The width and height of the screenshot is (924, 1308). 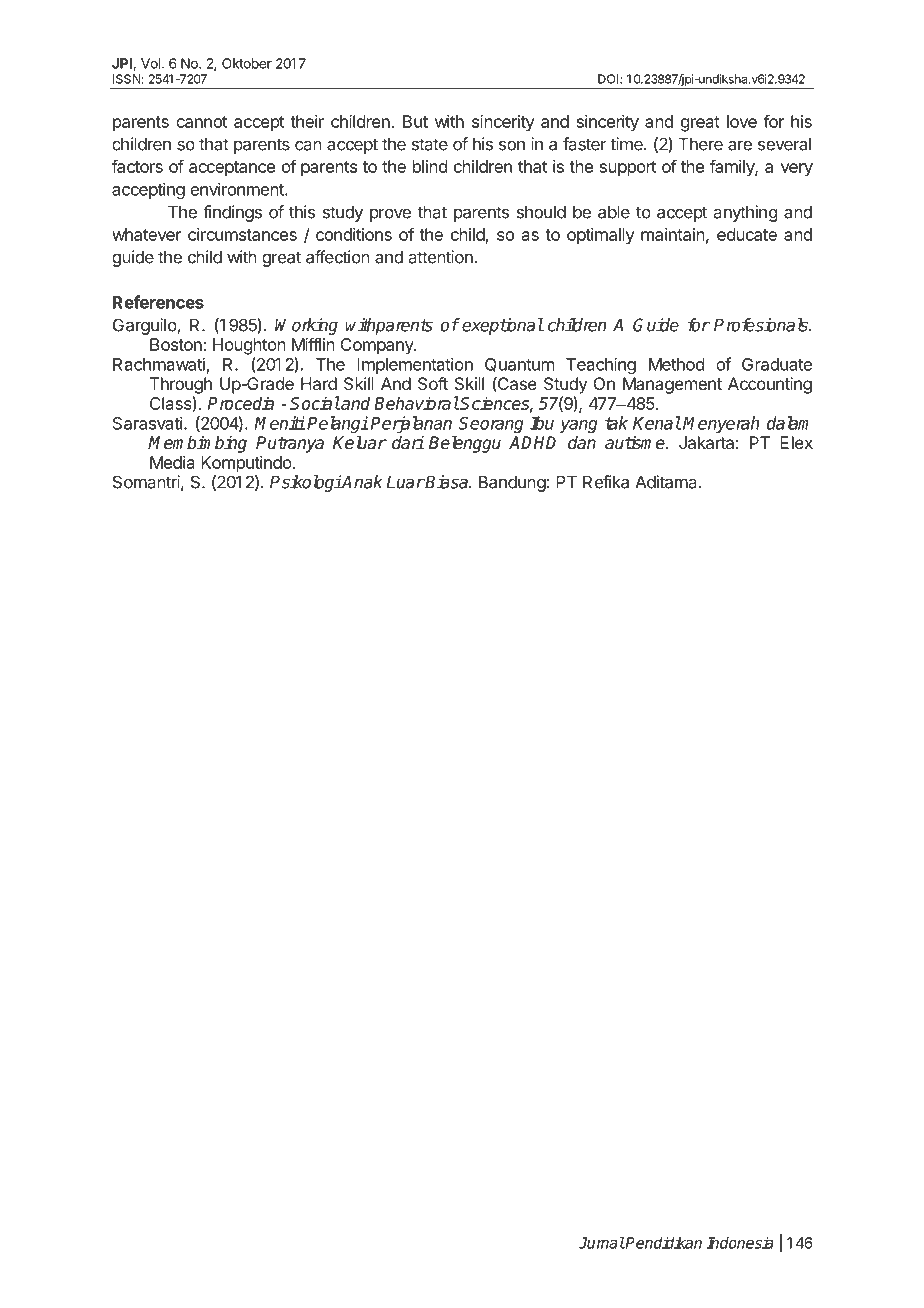 I want to click on Media, so click(x=172, y=462).
